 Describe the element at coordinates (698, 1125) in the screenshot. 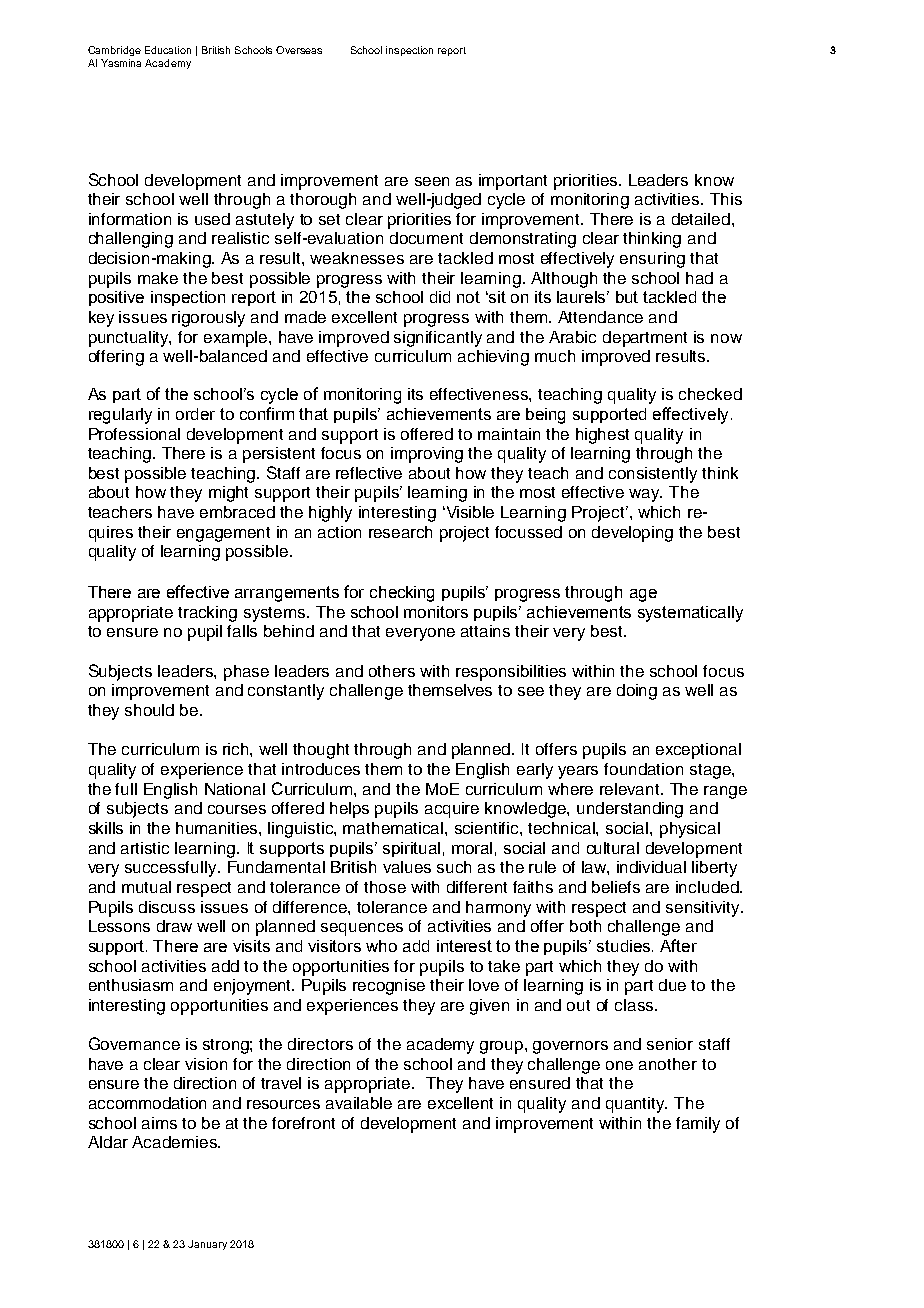

I see `family` at that location.
